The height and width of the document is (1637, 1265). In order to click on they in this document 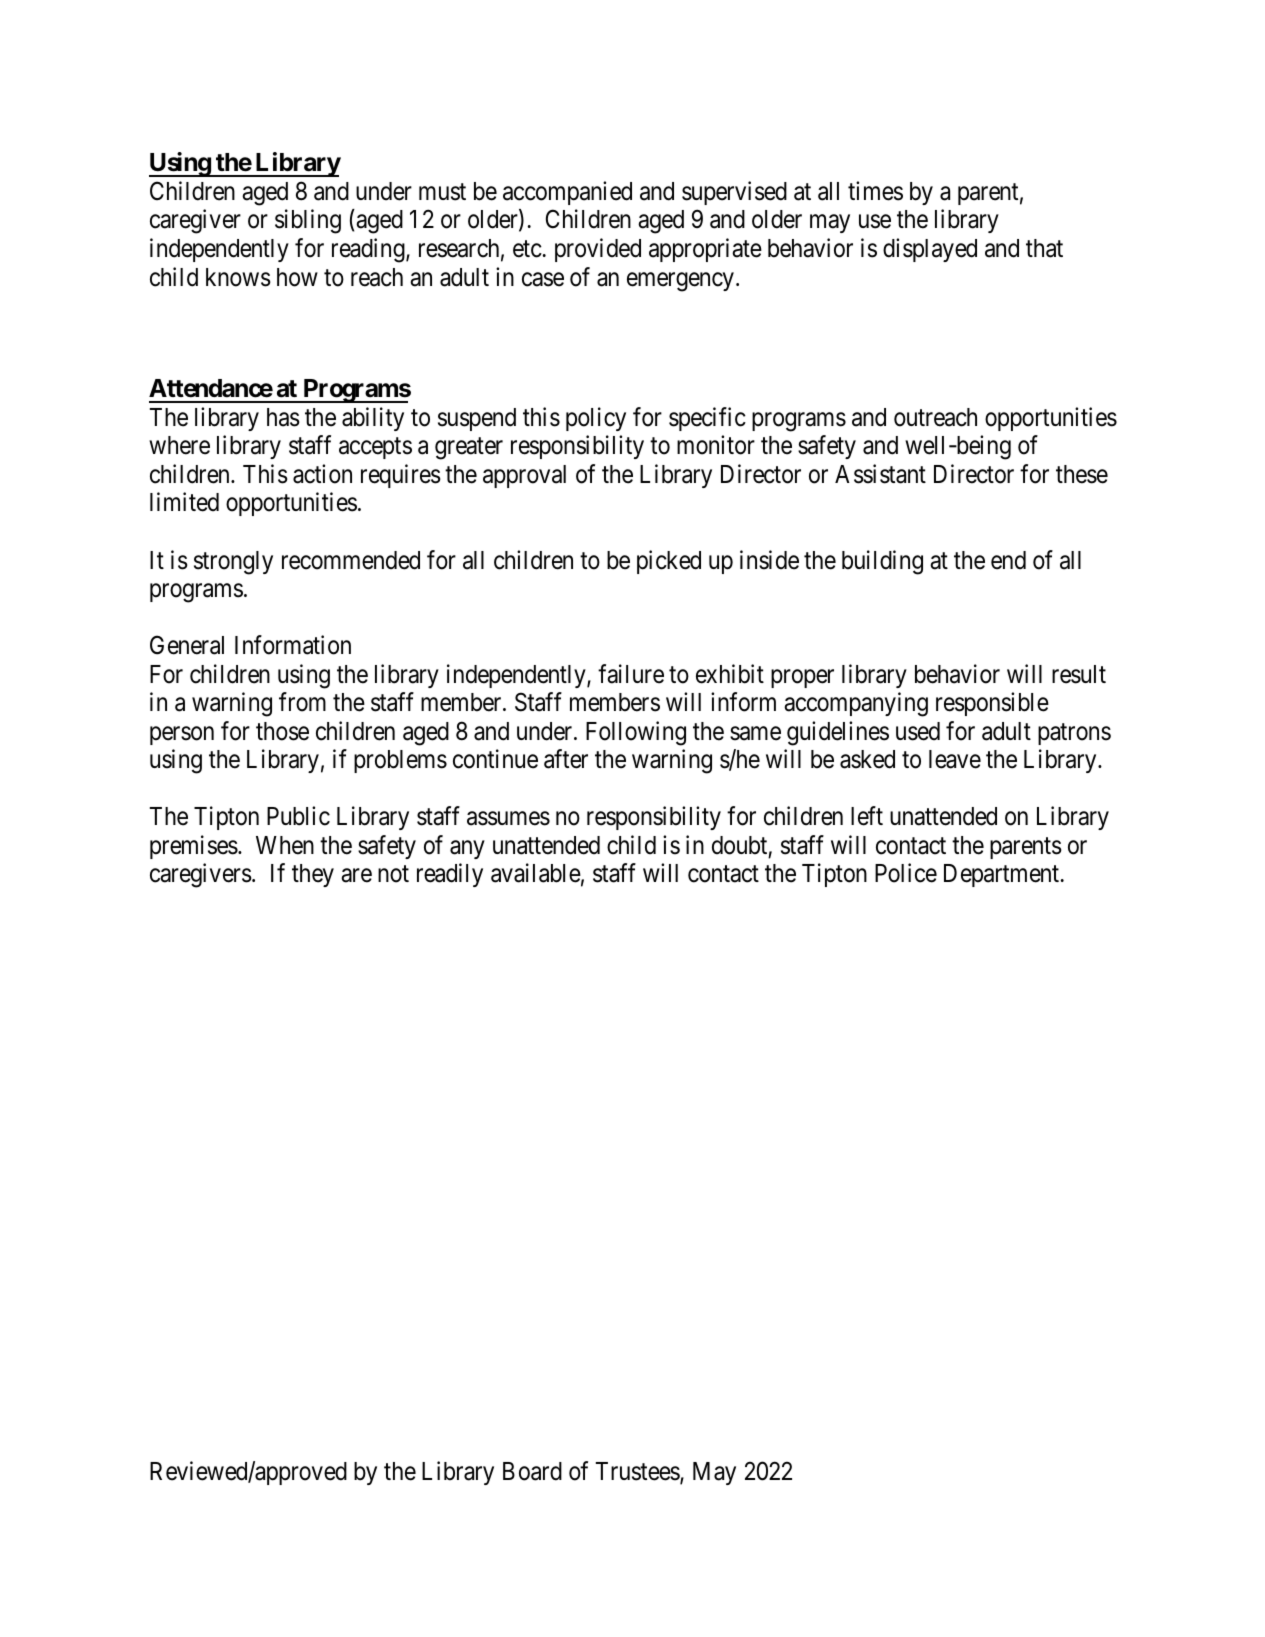, I will do `click(313, 875)`.
